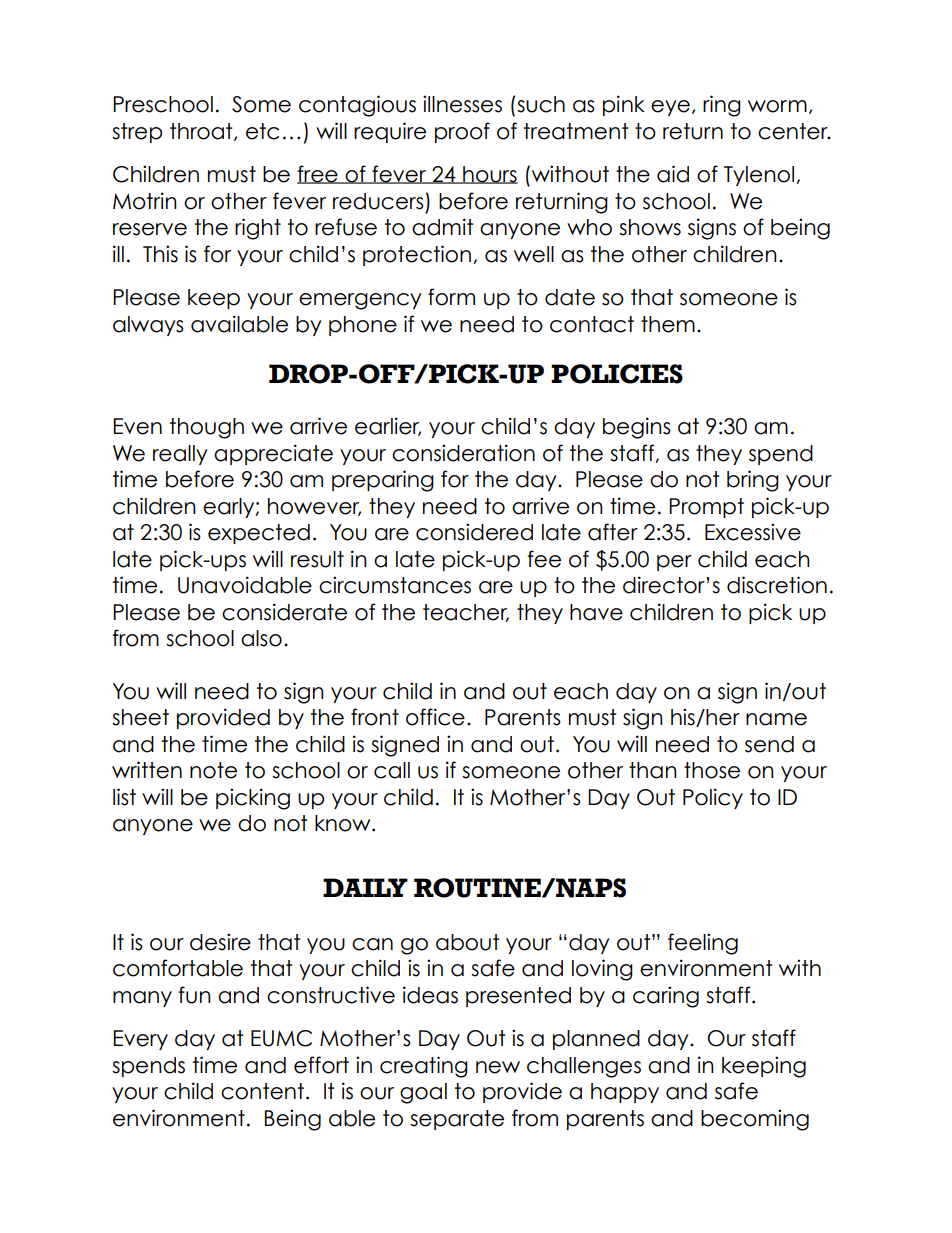 This screenshot has width=952, height=1233. I want to click on call, so click(392, 770).
